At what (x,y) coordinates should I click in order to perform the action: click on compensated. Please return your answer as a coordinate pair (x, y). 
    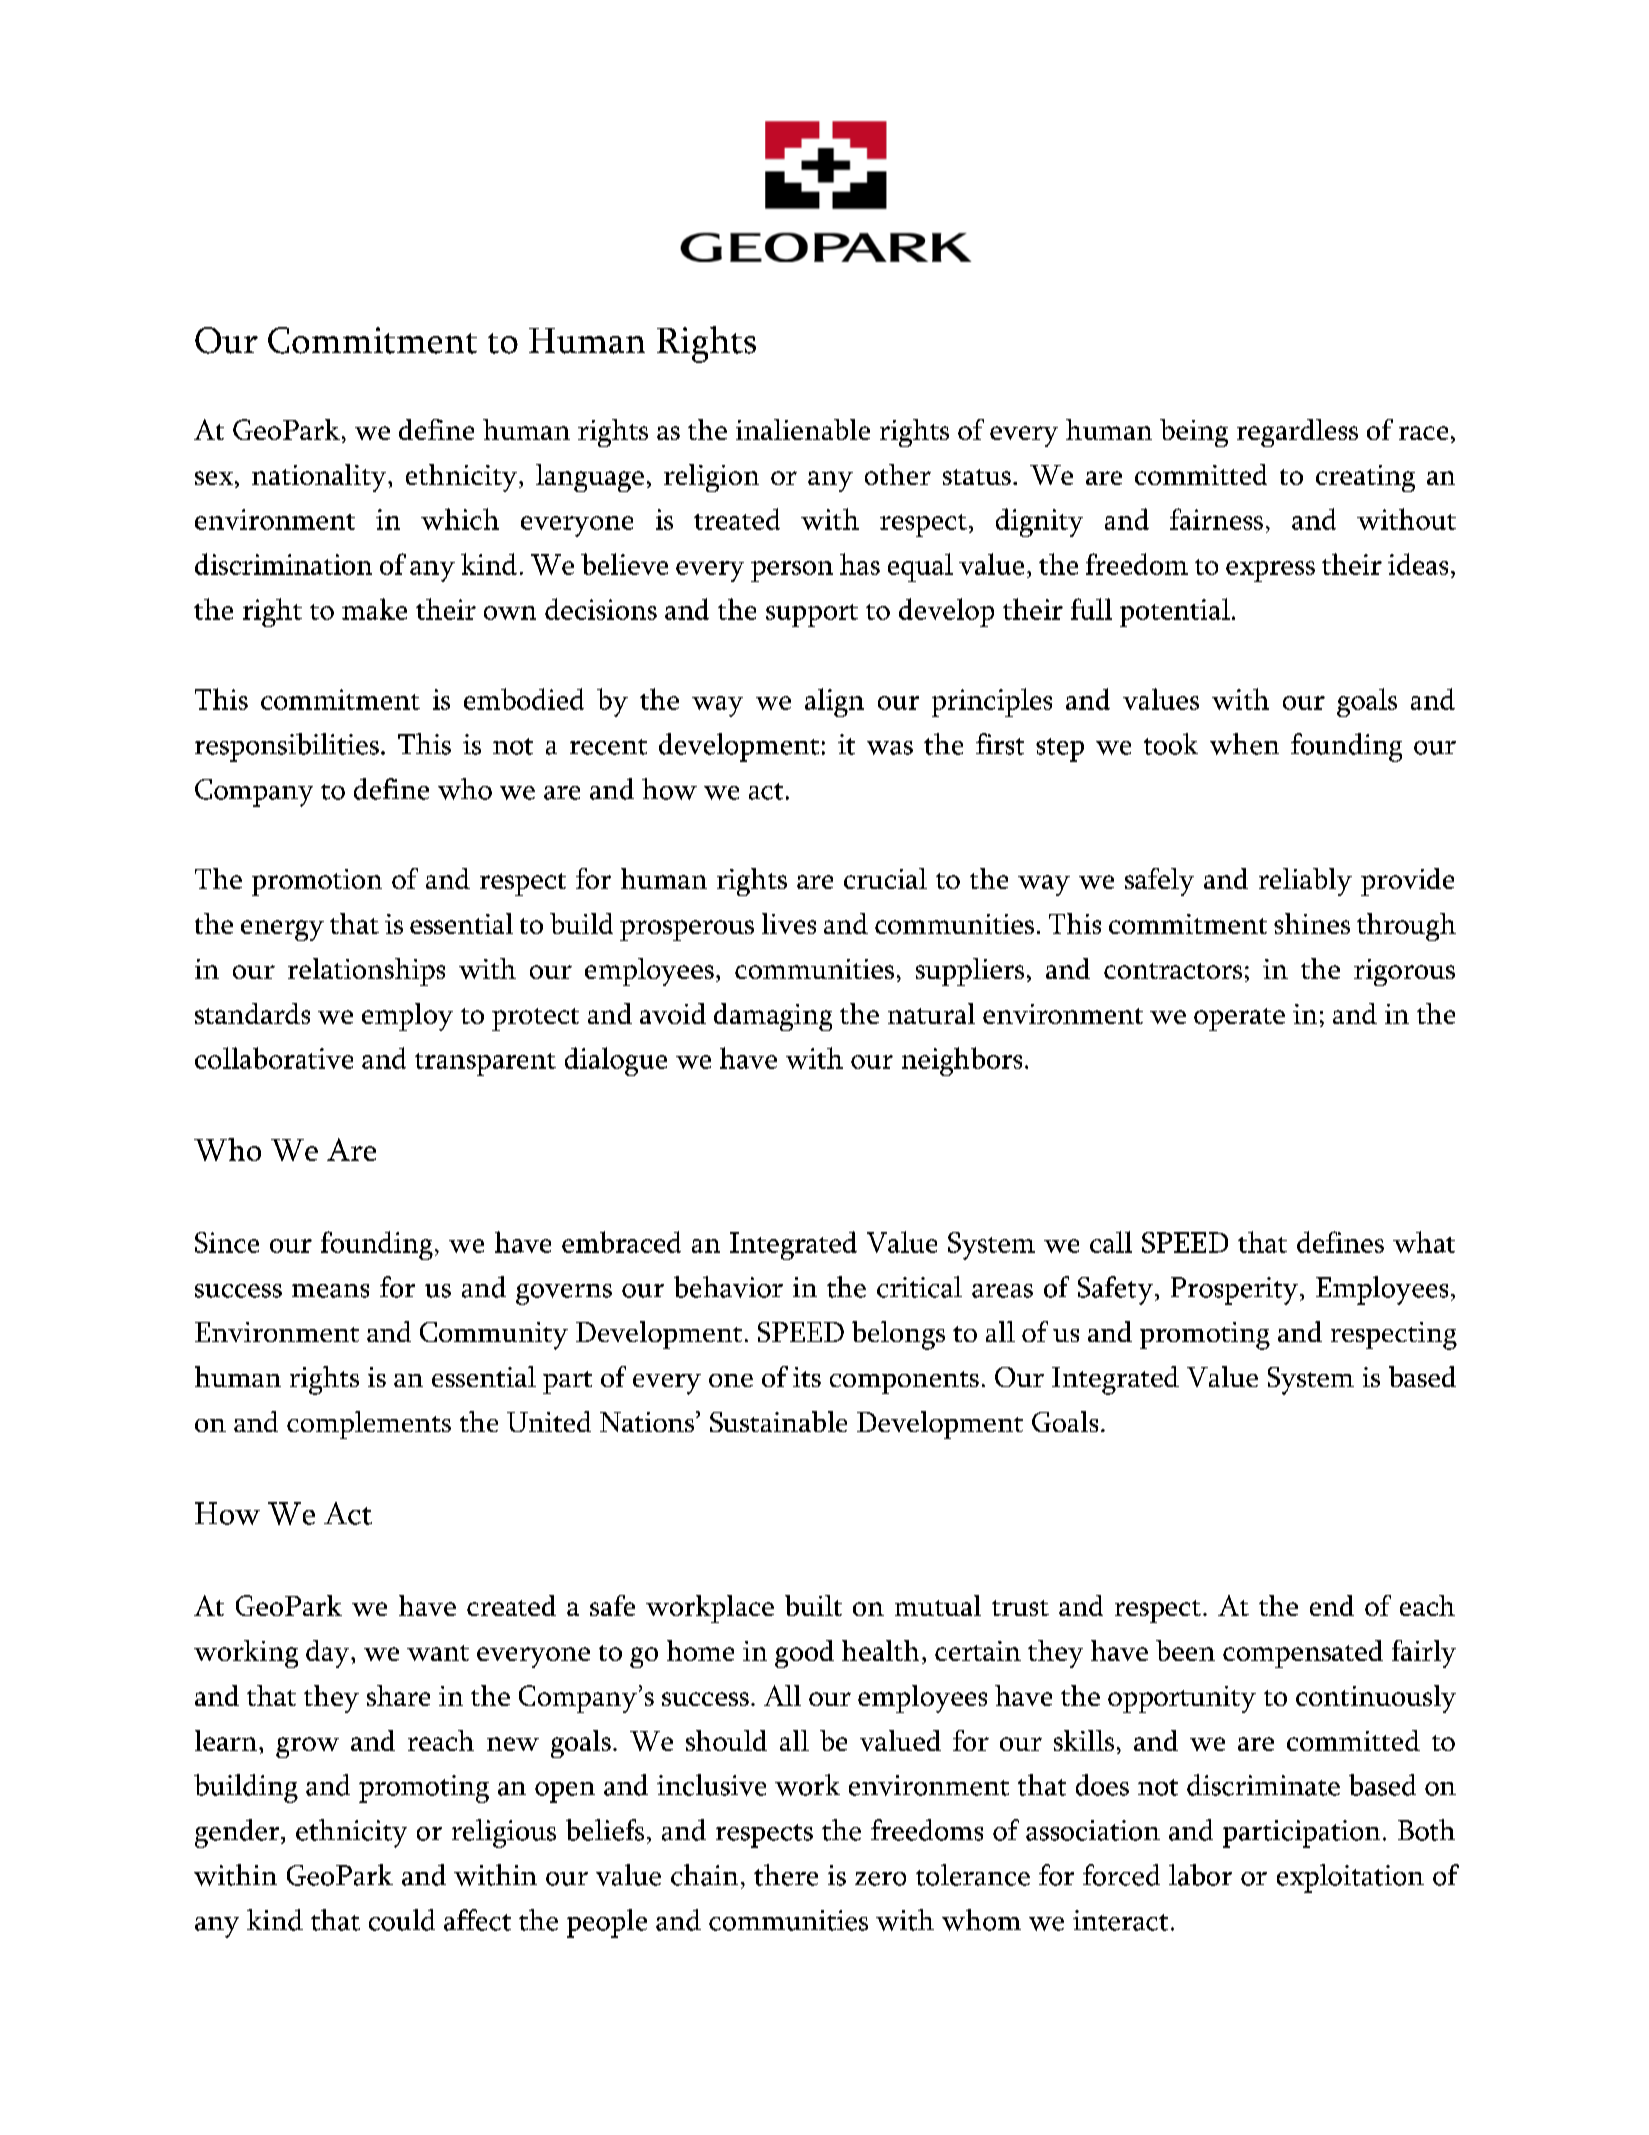
    Looking at the image, I should click on (1303, 1654).
